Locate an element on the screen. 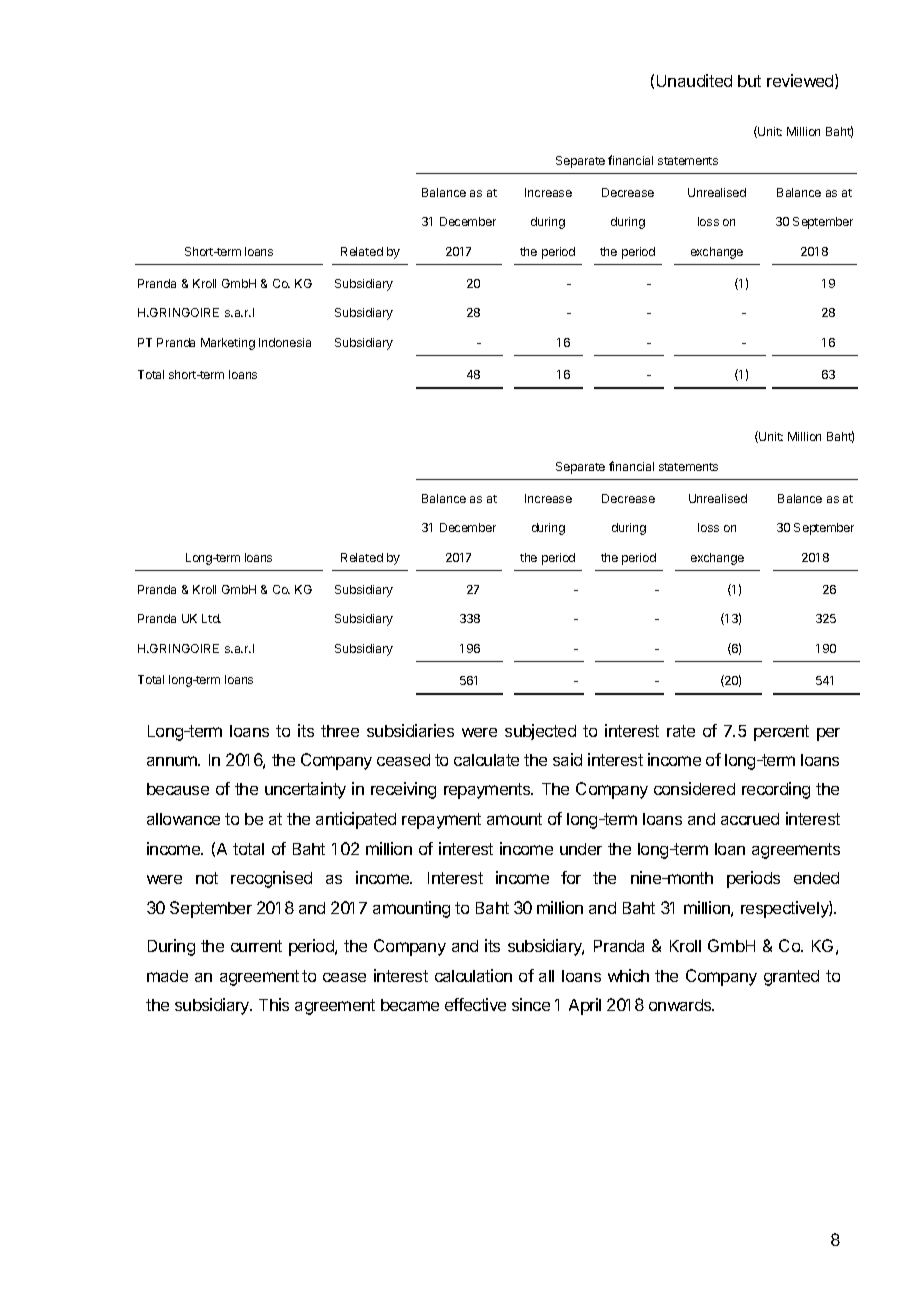  Indonesia is located at coordinates (285, 342).
